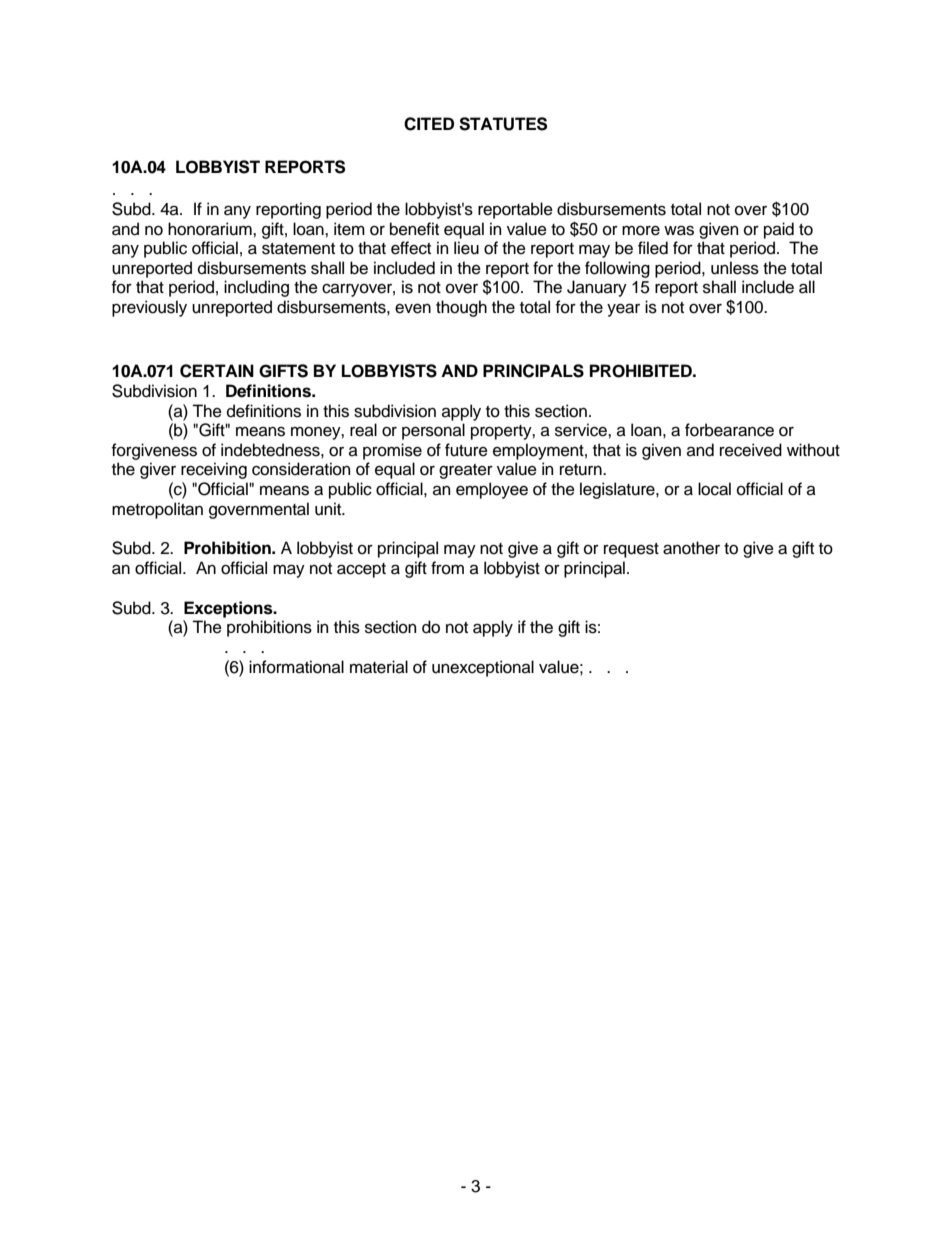 The height and width of the screenshot is (1233, 952). I want to click on material, so click(379, 667).
